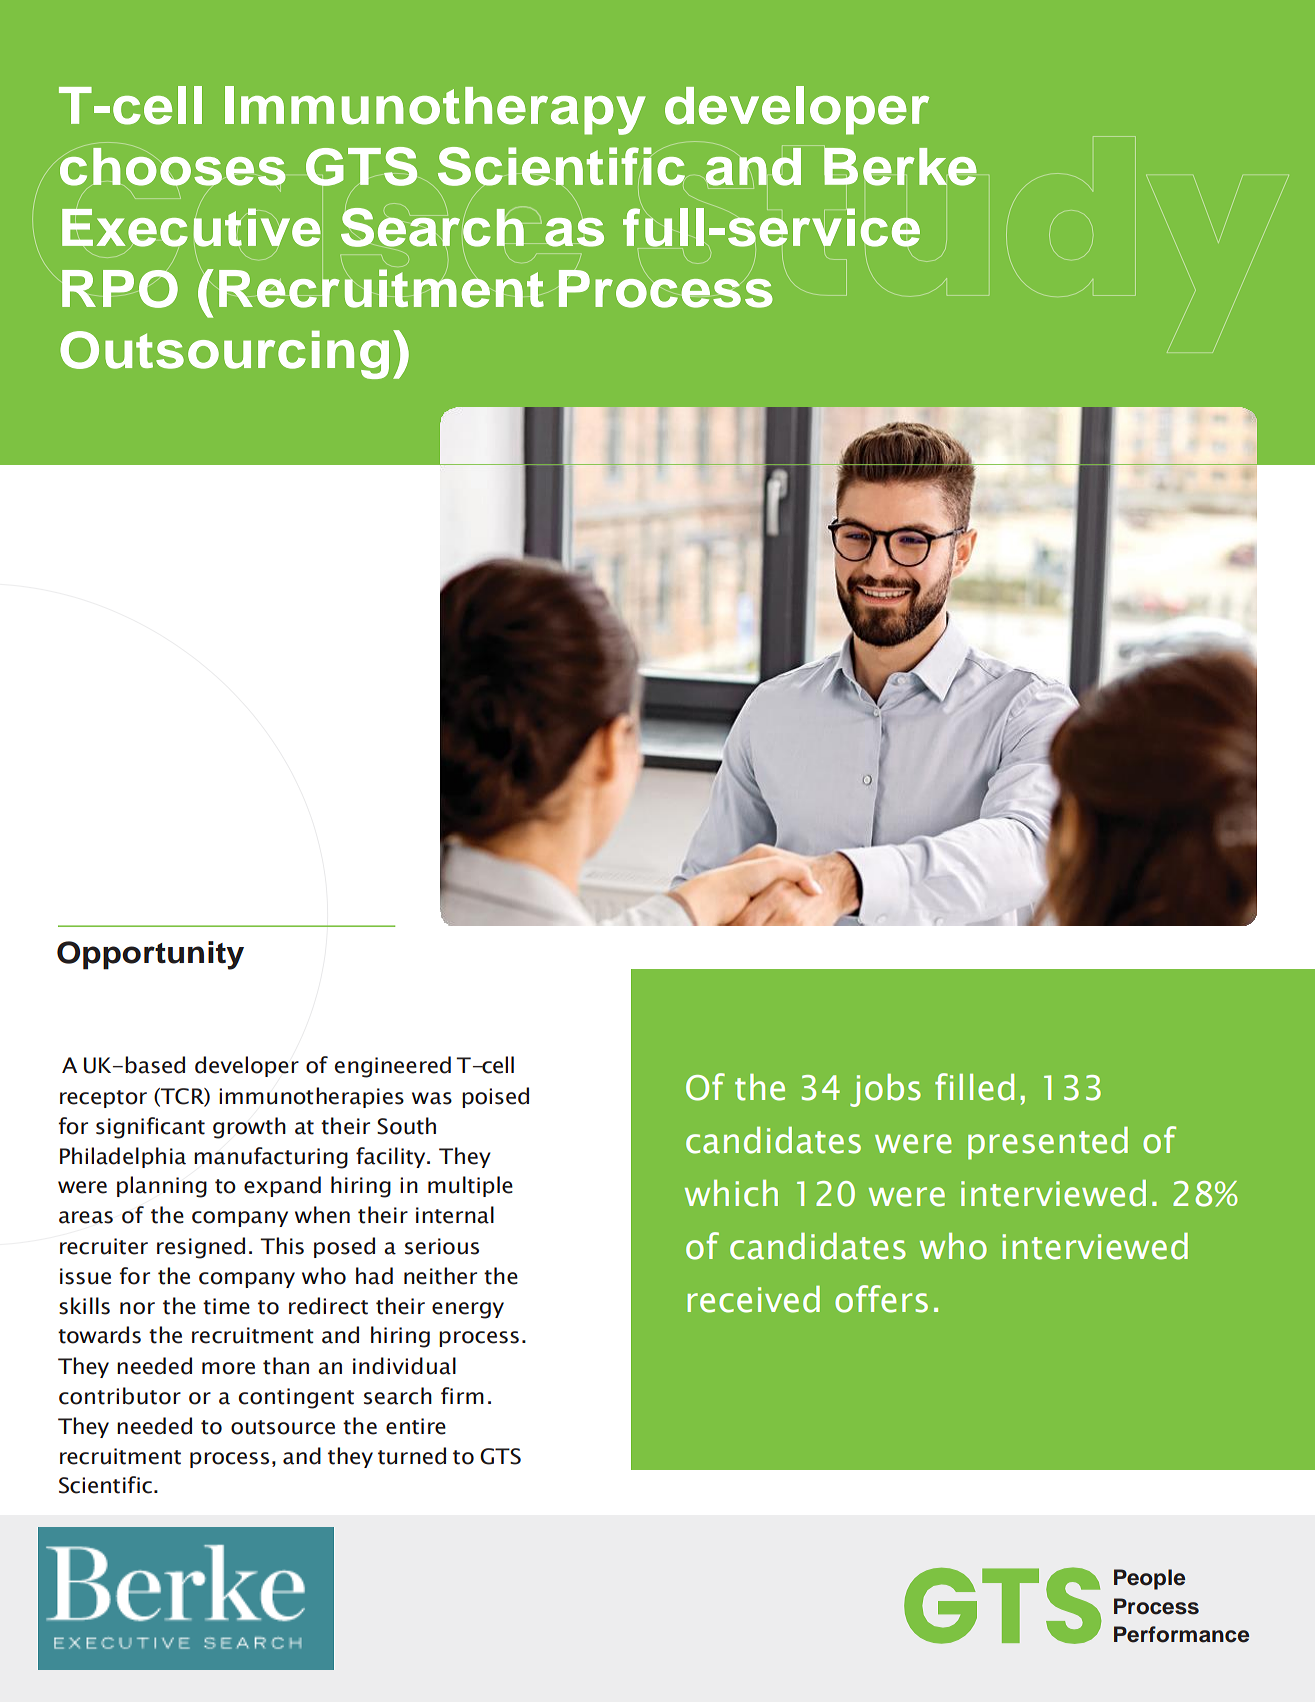 This screenshot has height=1702, width=1315. What do you see at coordinates (885, 1090) in the screenshot?
I see `jobs` at bounding box center [885, 1090].
